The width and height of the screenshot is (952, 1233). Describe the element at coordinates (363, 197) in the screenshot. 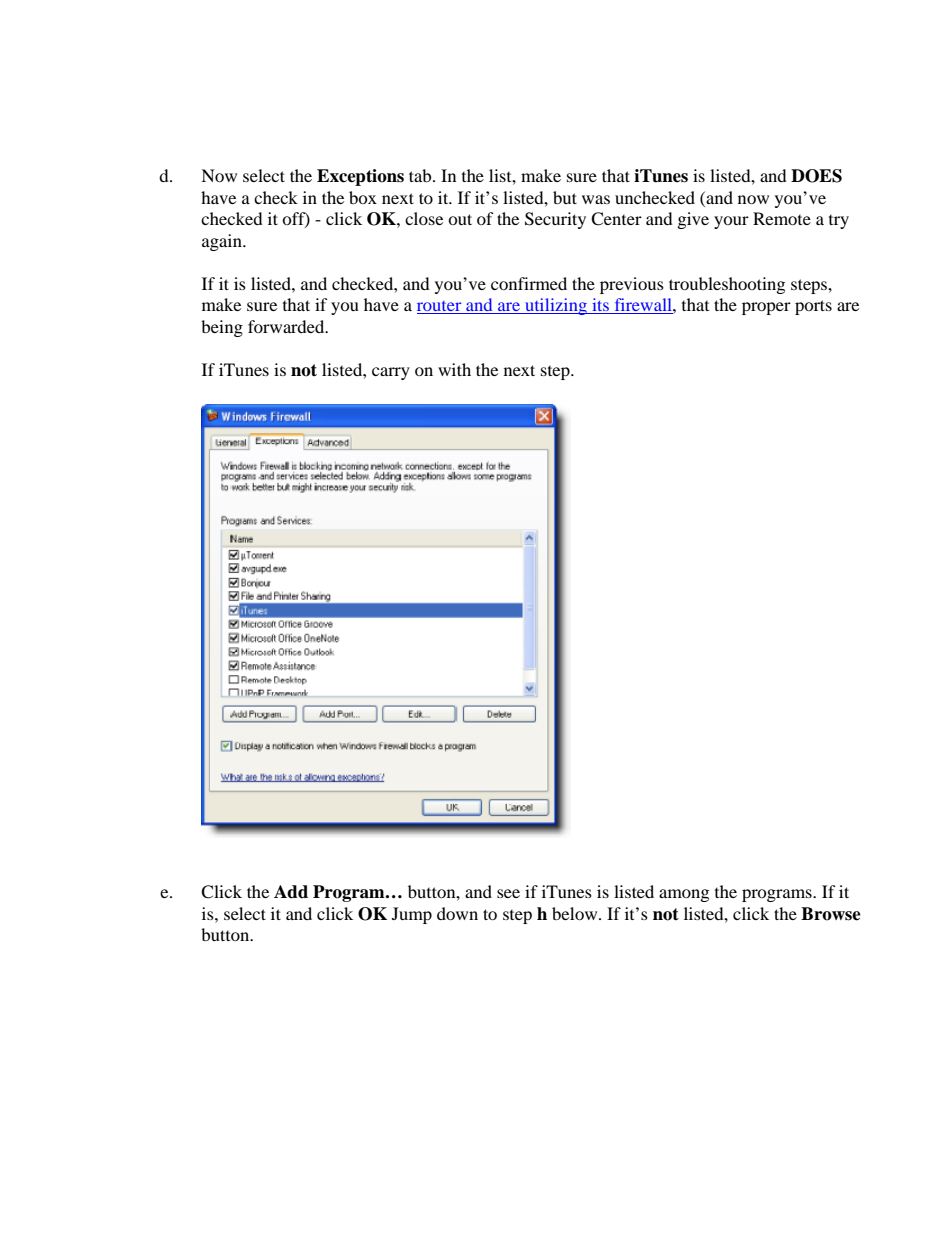

I see `box` at that location.
